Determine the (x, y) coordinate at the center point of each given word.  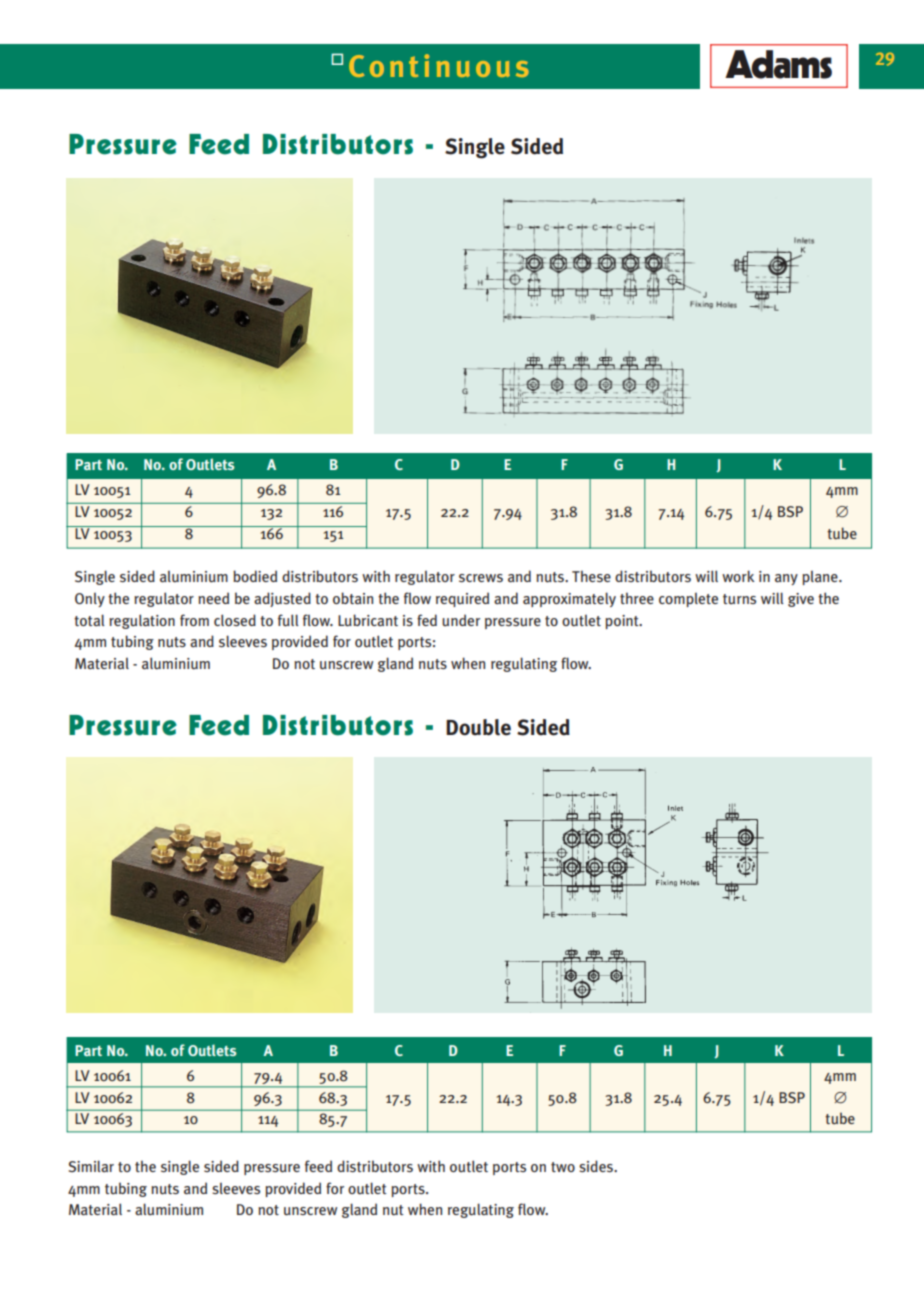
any (786, 579)
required (462, 599)
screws (481, 578)
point (623, 622)
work (738, 576)
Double (478, 727)
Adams (778, 64)
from (194, 620)
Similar (91, 1166)
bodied (255, 576)
